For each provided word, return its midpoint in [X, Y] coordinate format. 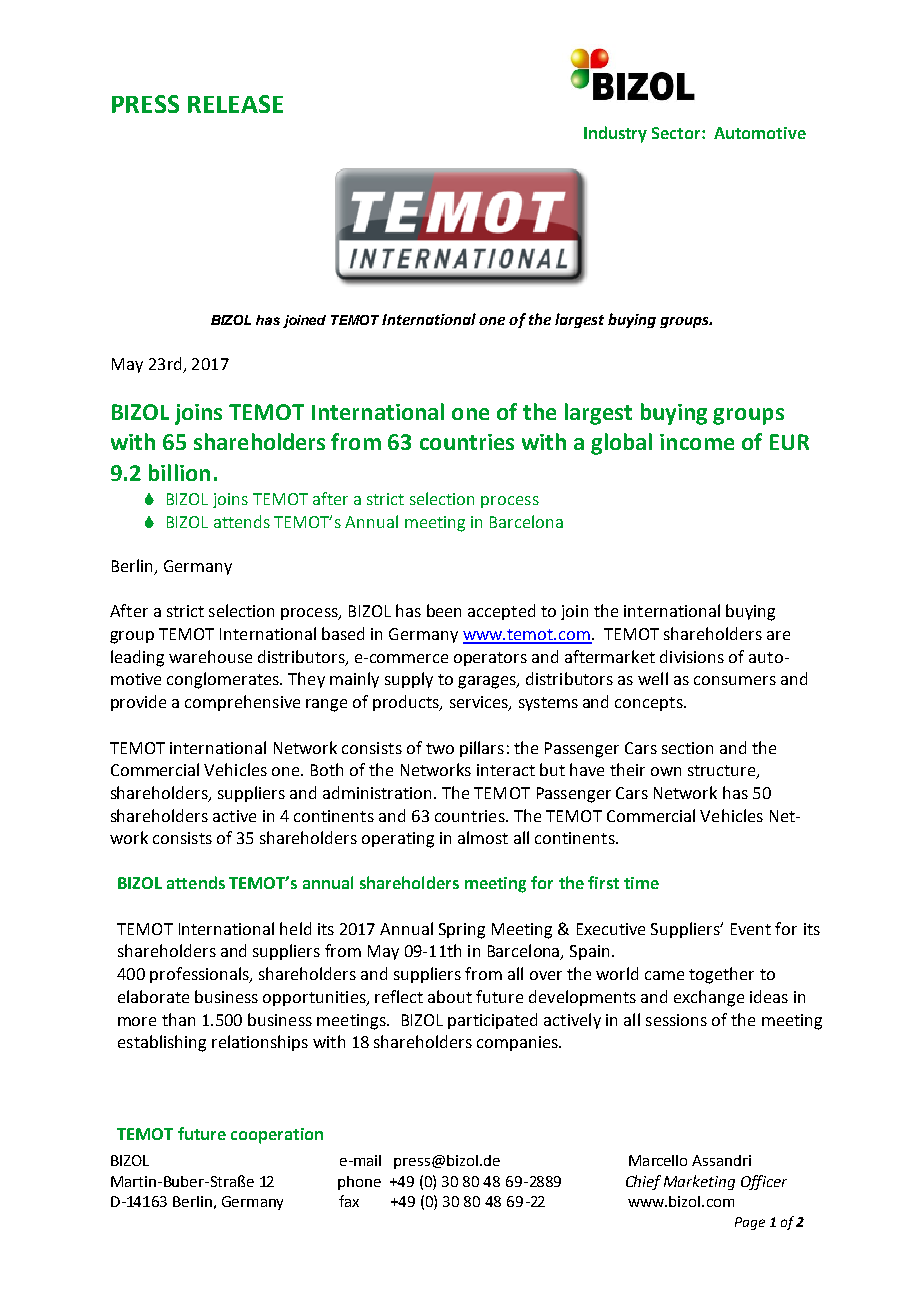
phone [359, 1183]
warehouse [210, 656]
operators [490, 659]
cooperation [277, 1136]
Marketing [699, 1182]
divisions [692, 656]
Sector [677, 133]
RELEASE [235, 104]
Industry [615, 134]
